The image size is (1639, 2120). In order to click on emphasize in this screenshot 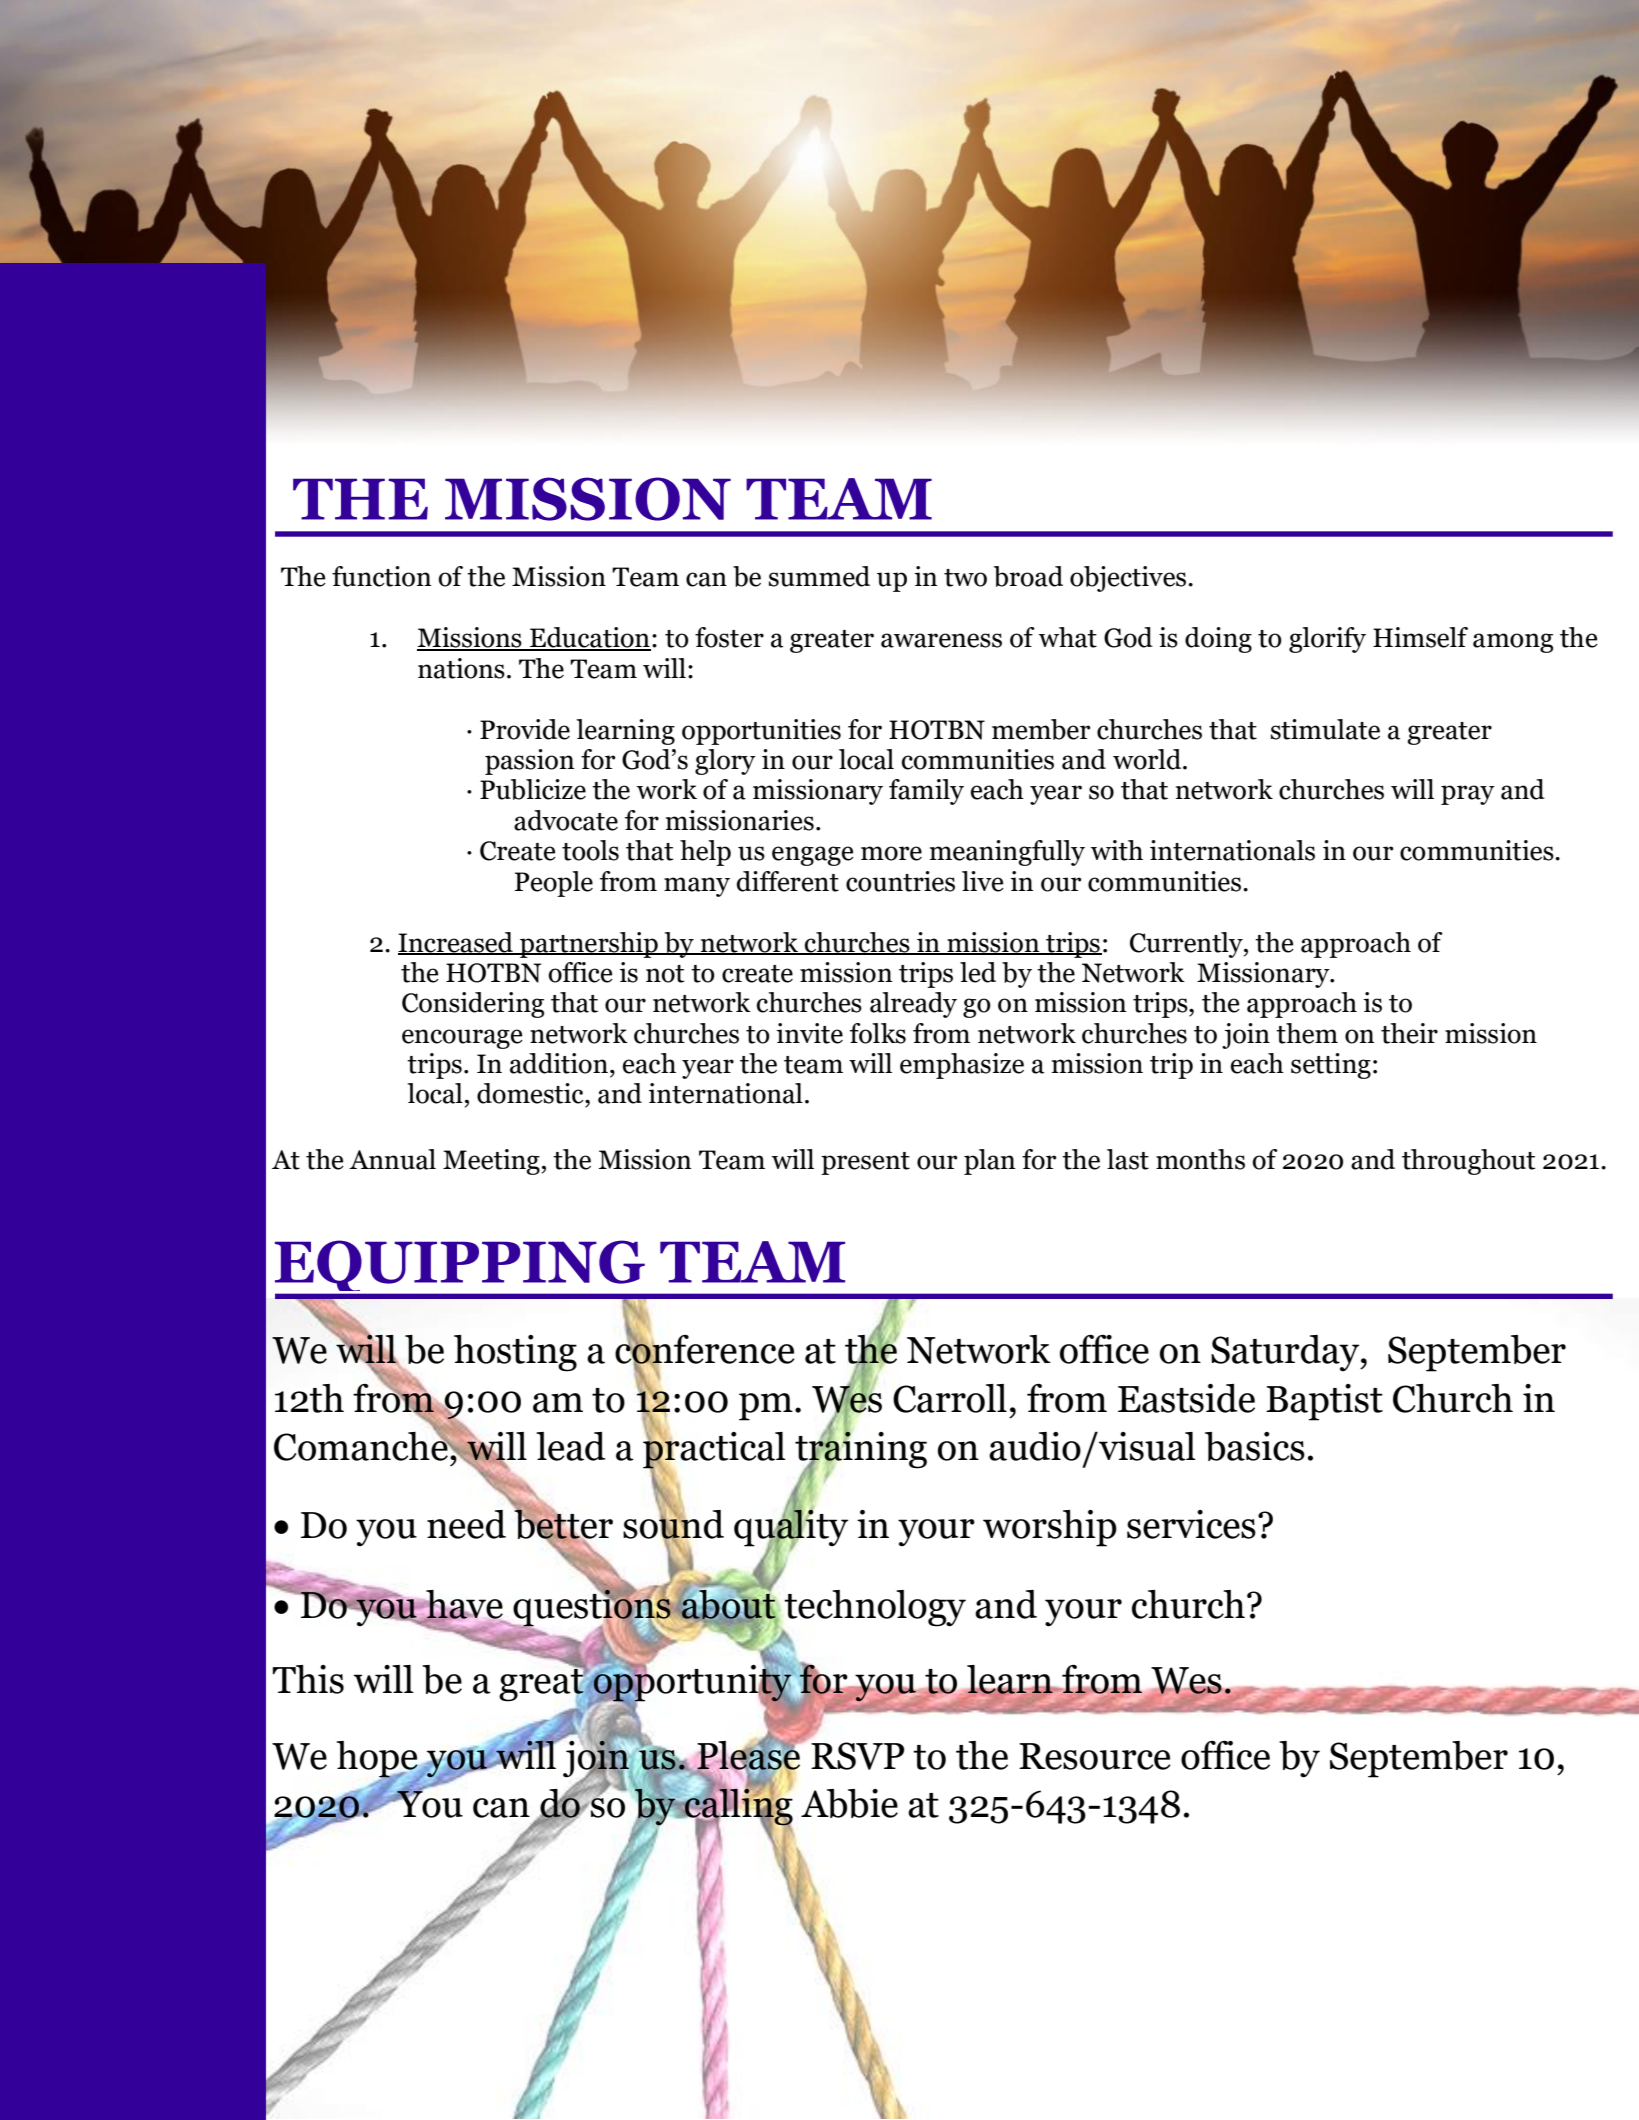, I will do `click(962, 1066)`.
